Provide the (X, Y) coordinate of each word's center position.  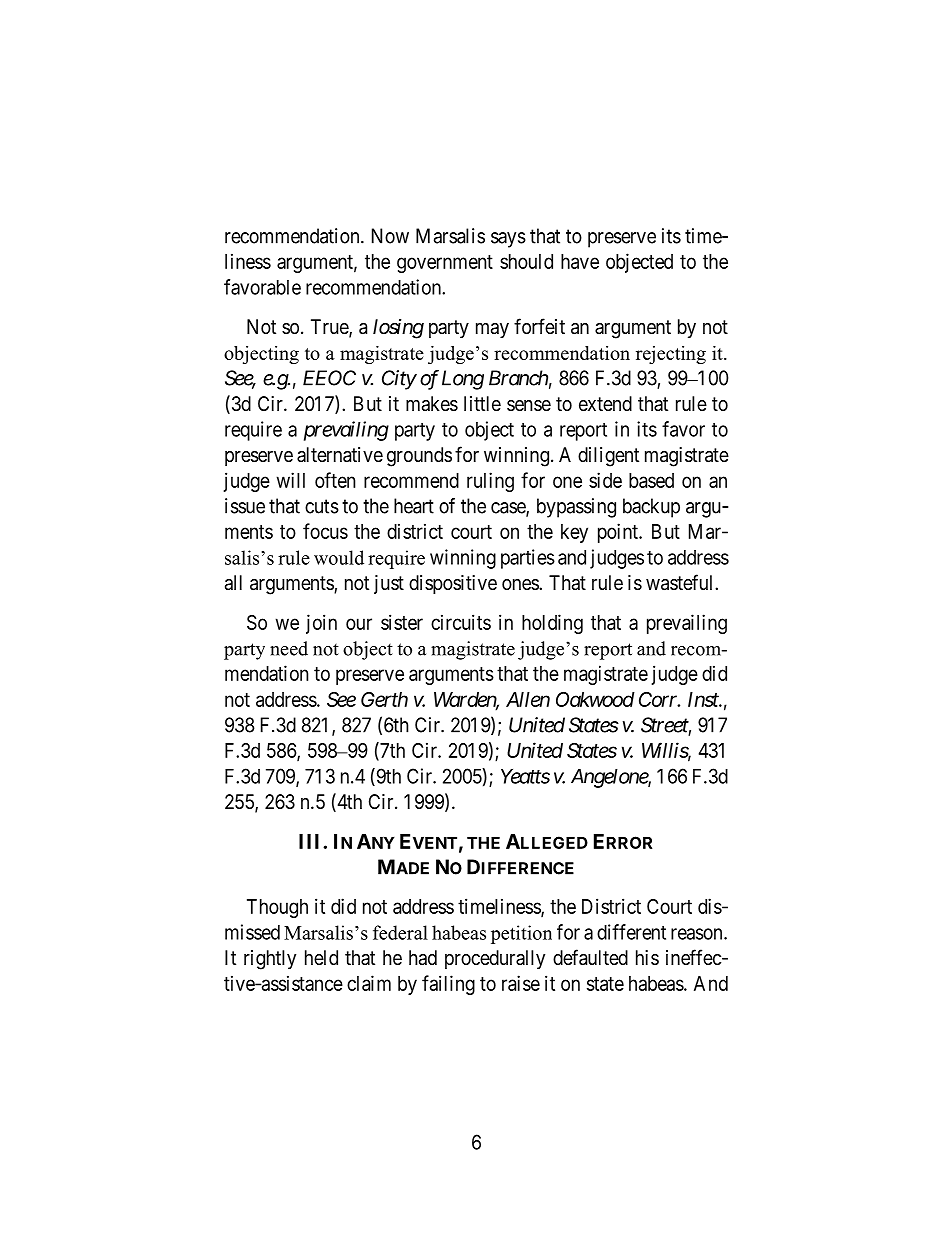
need (289, 648)
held (321, 957)
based (651, 480)
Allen (528, 699)
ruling (490, 482)
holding (552, 624)
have (580, 261)
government (445, 264)
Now (390, 236)
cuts (322, 506)
